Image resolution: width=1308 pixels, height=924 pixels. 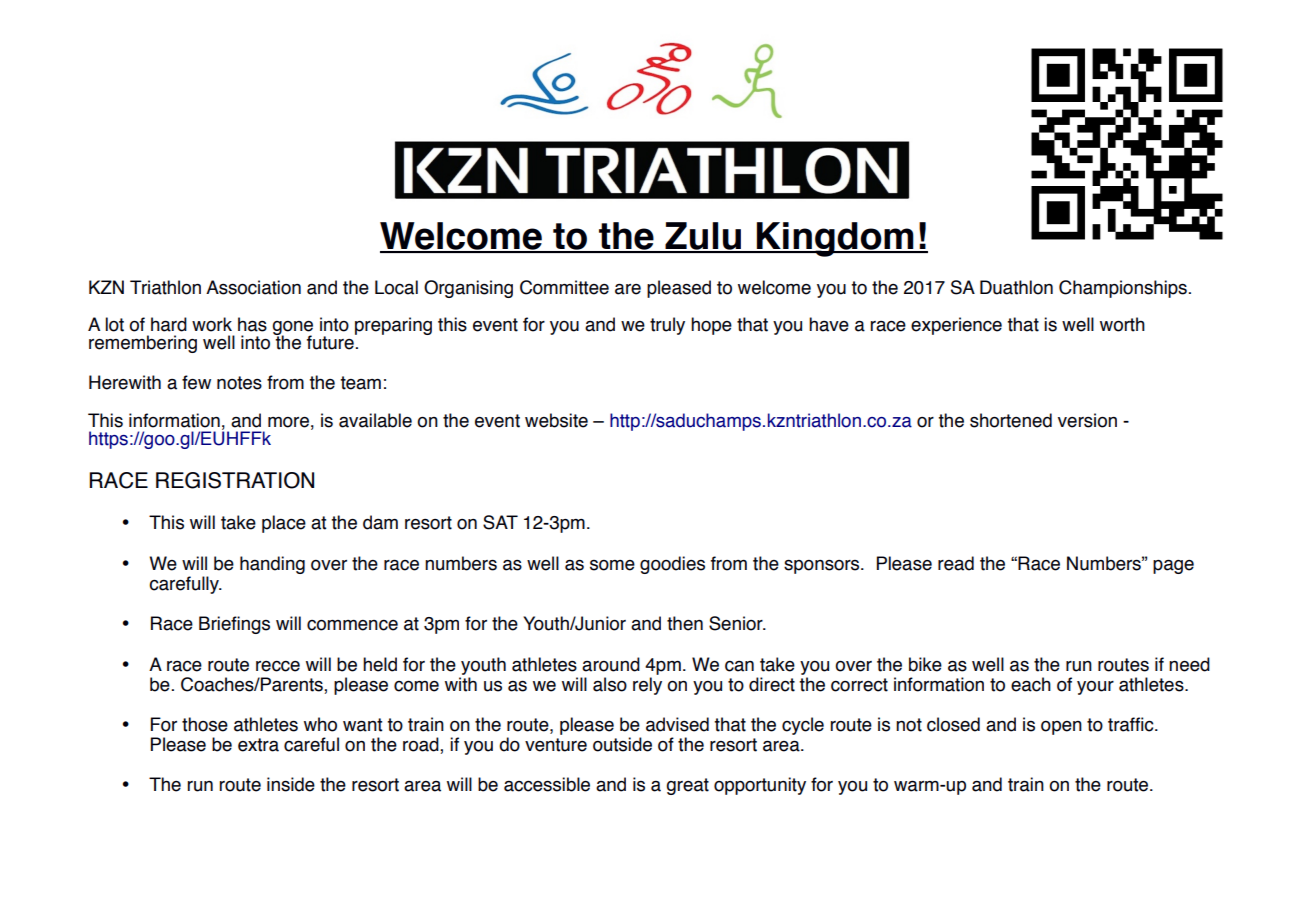 I want to click on Association, so click(x=253, y=287).
